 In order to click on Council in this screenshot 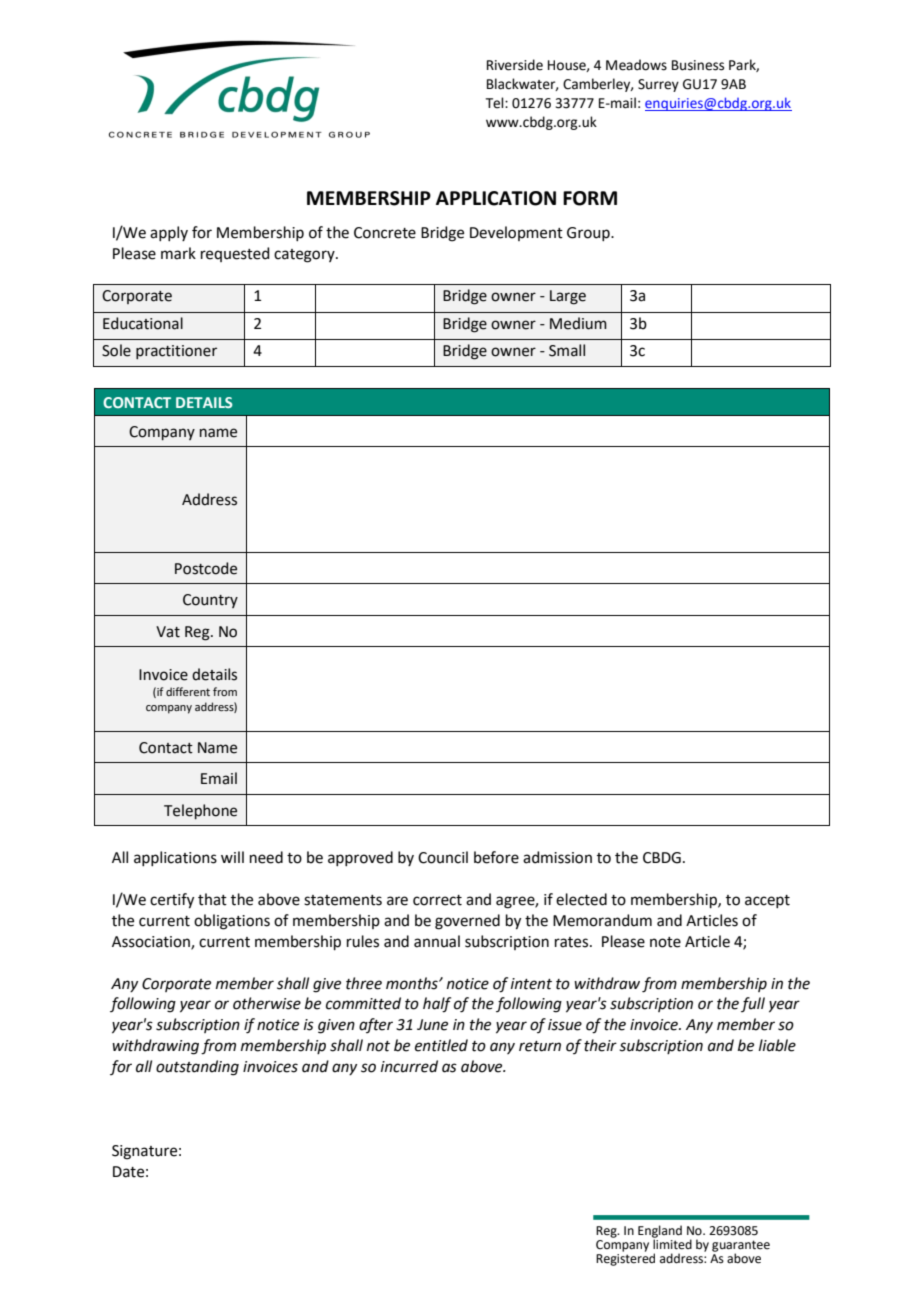, I will do `click(443, 857)`.
